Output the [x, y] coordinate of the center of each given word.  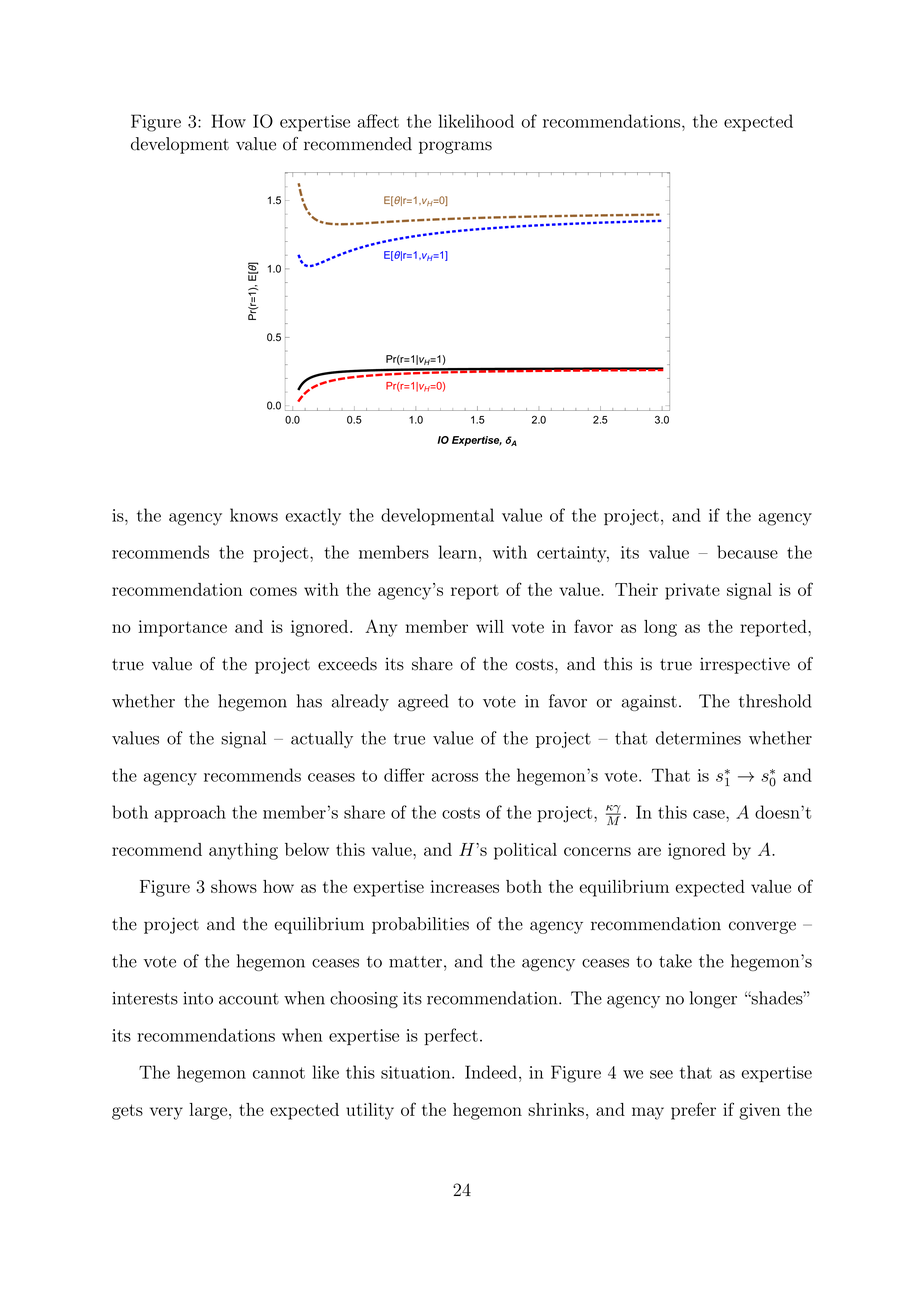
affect [378, 121]
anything [243, 851]
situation [417, 1072]
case [710, 814]
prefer [693, 1111]
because [747, 552]
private [692, 591]
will [490, 626]
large [208, 1111]
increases [464, 886]
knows [254, 515]
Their [636, 589]
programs [455, 147]
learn [458, 552]
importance [182, 628]
